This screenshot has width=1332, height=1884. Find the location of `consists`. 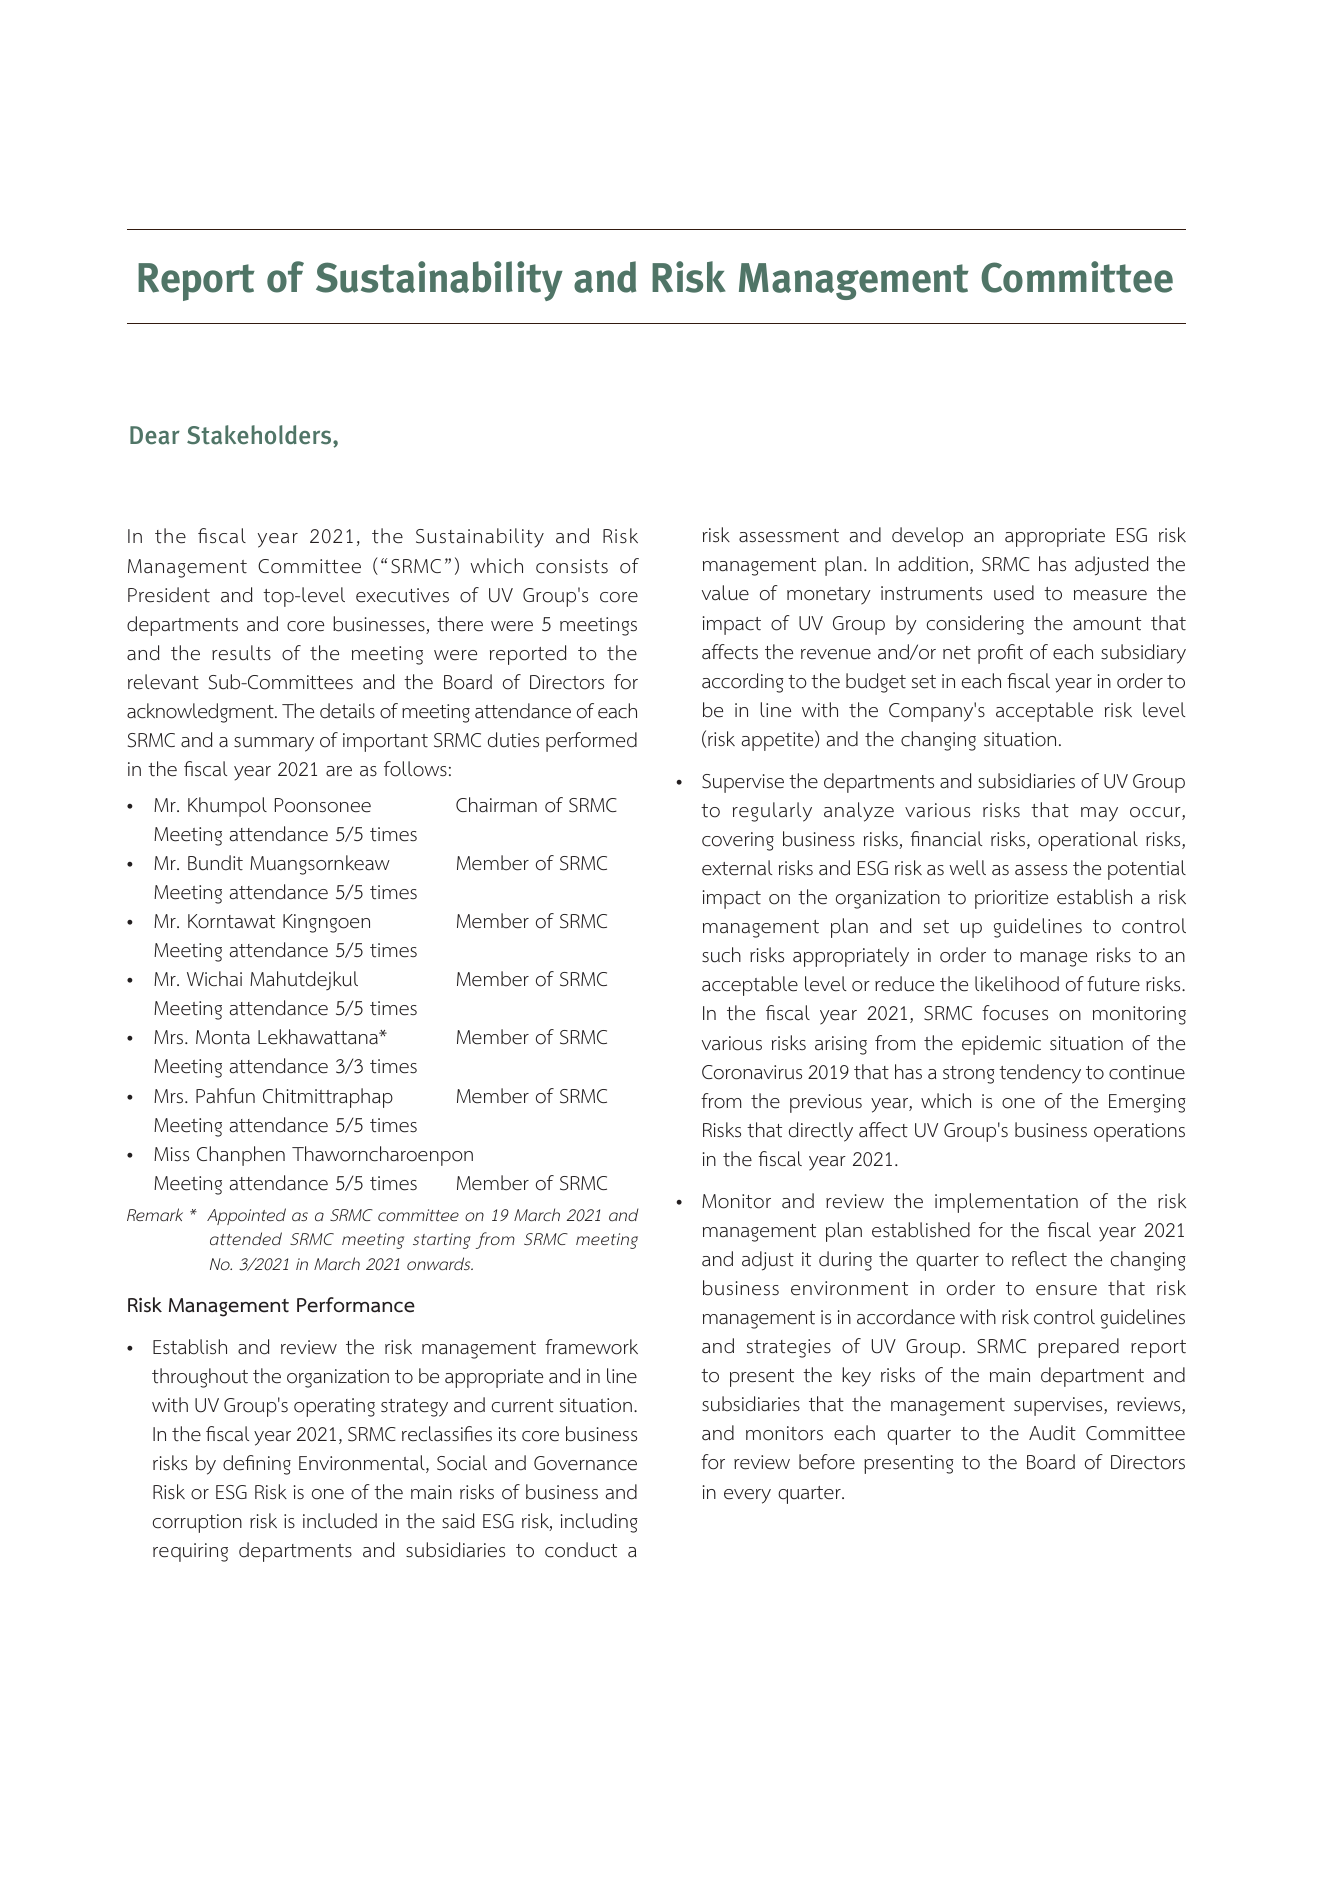

consists is located at coordinates (572, 566).
